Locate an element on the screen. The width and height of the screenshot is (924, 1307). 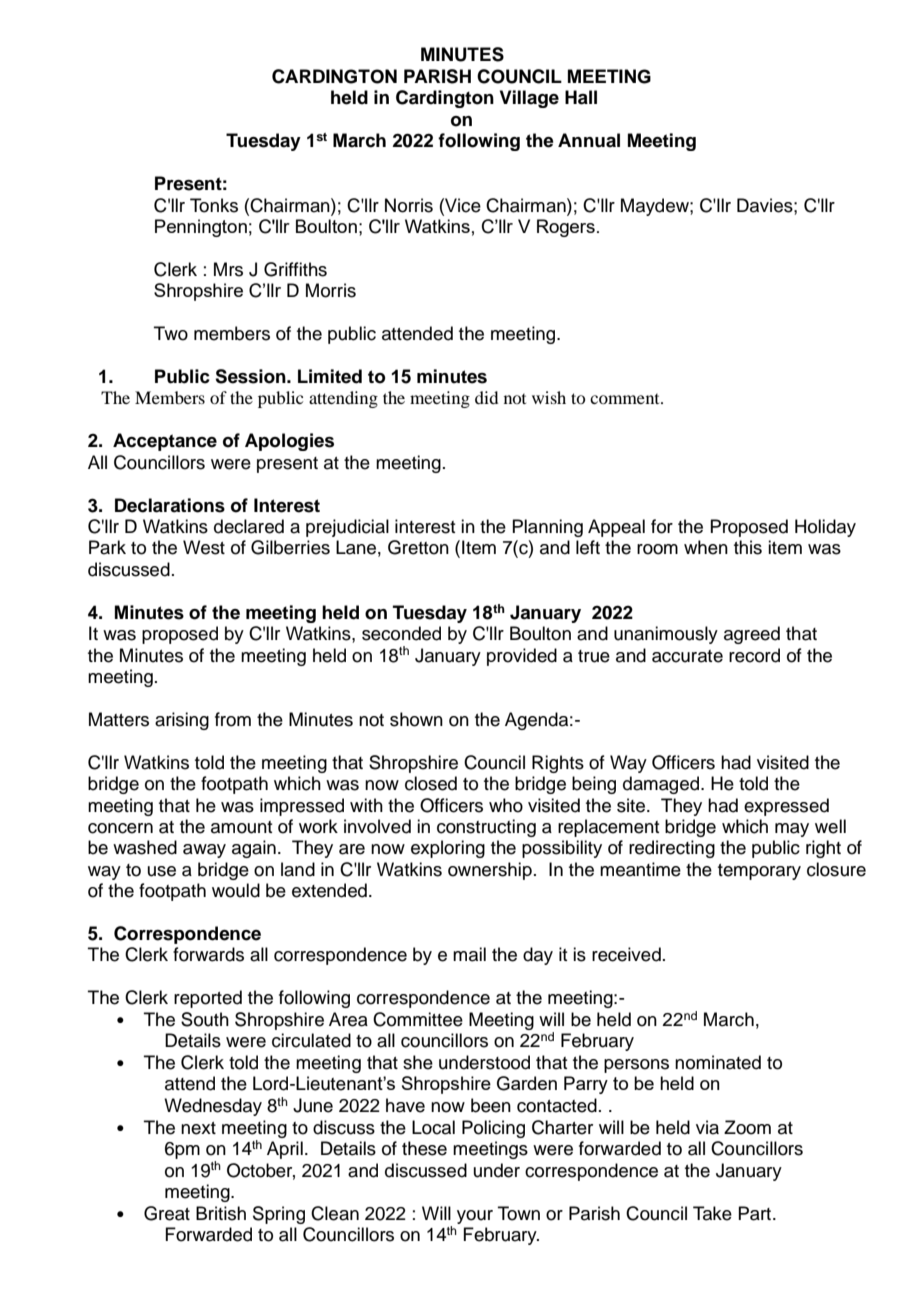
Village is located at coordinates (529, 99).
